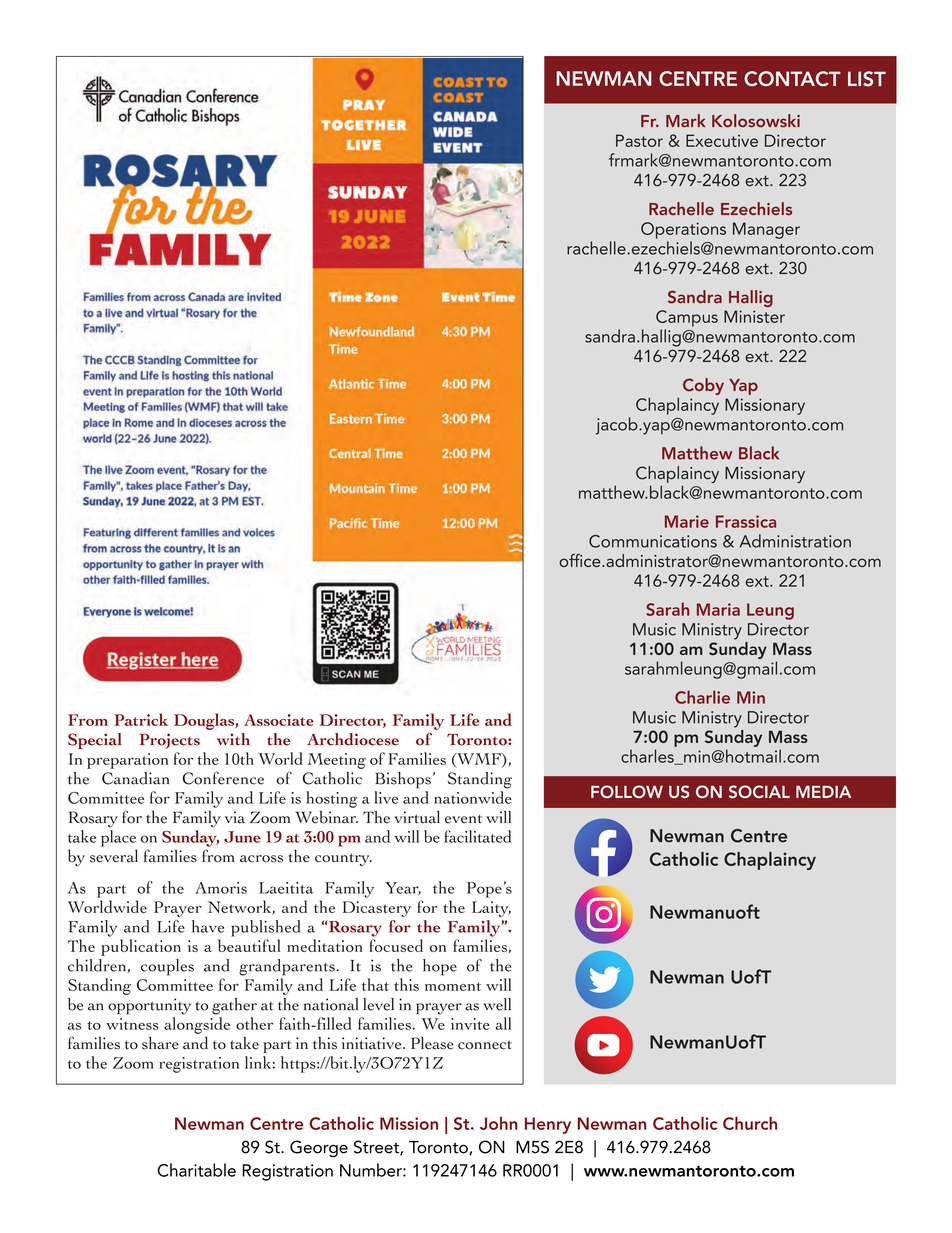  Describe the element at coordinates (718, 609) in the screenshot. I see `Maria` at that location.
